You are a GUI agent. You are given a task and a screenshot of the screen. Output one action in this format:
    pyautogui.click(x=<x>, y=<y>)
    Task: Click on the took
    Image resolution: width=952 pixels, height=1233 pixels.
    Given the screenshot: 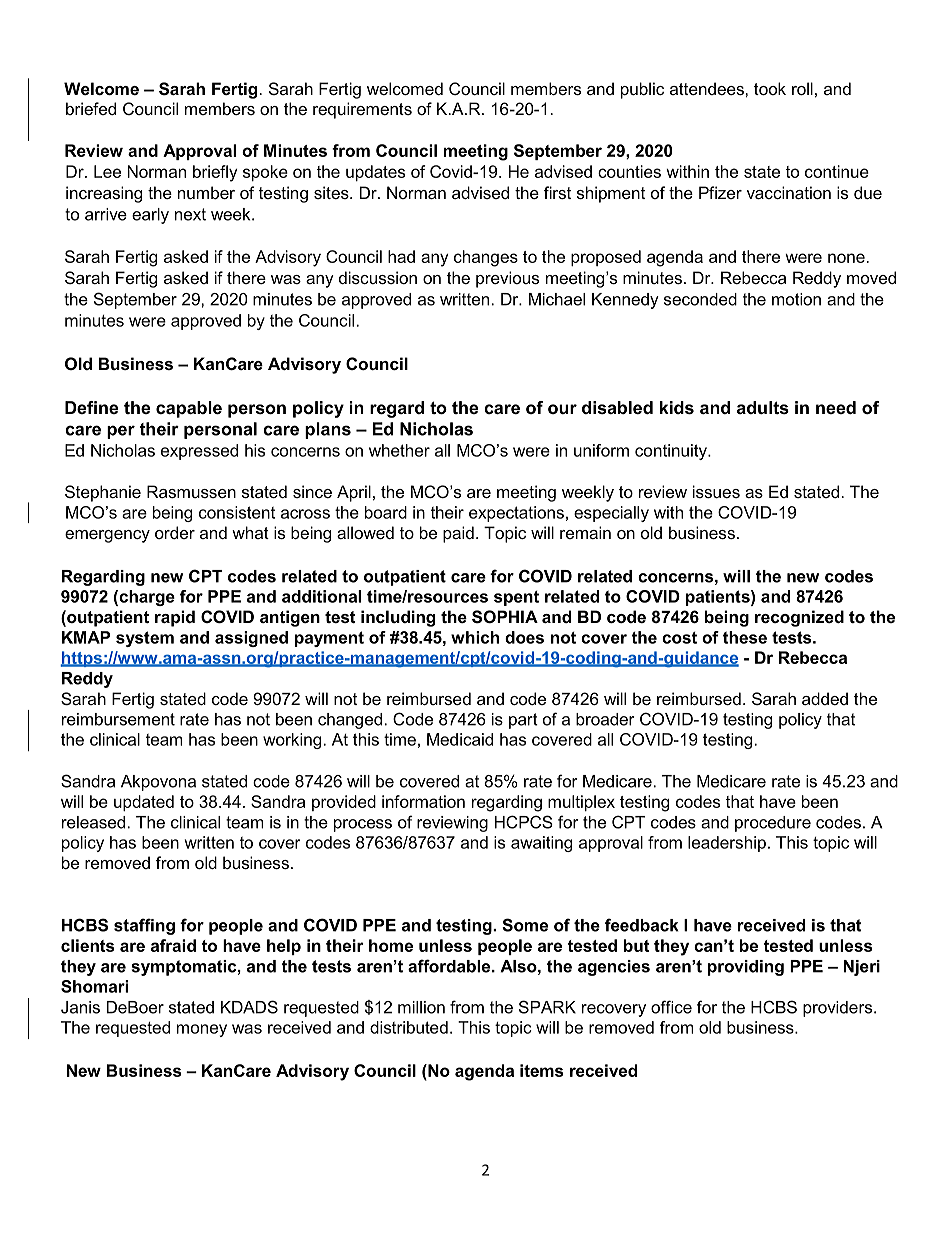 What is the action you would take?
    pyautogui.click(x=770, y=88)
